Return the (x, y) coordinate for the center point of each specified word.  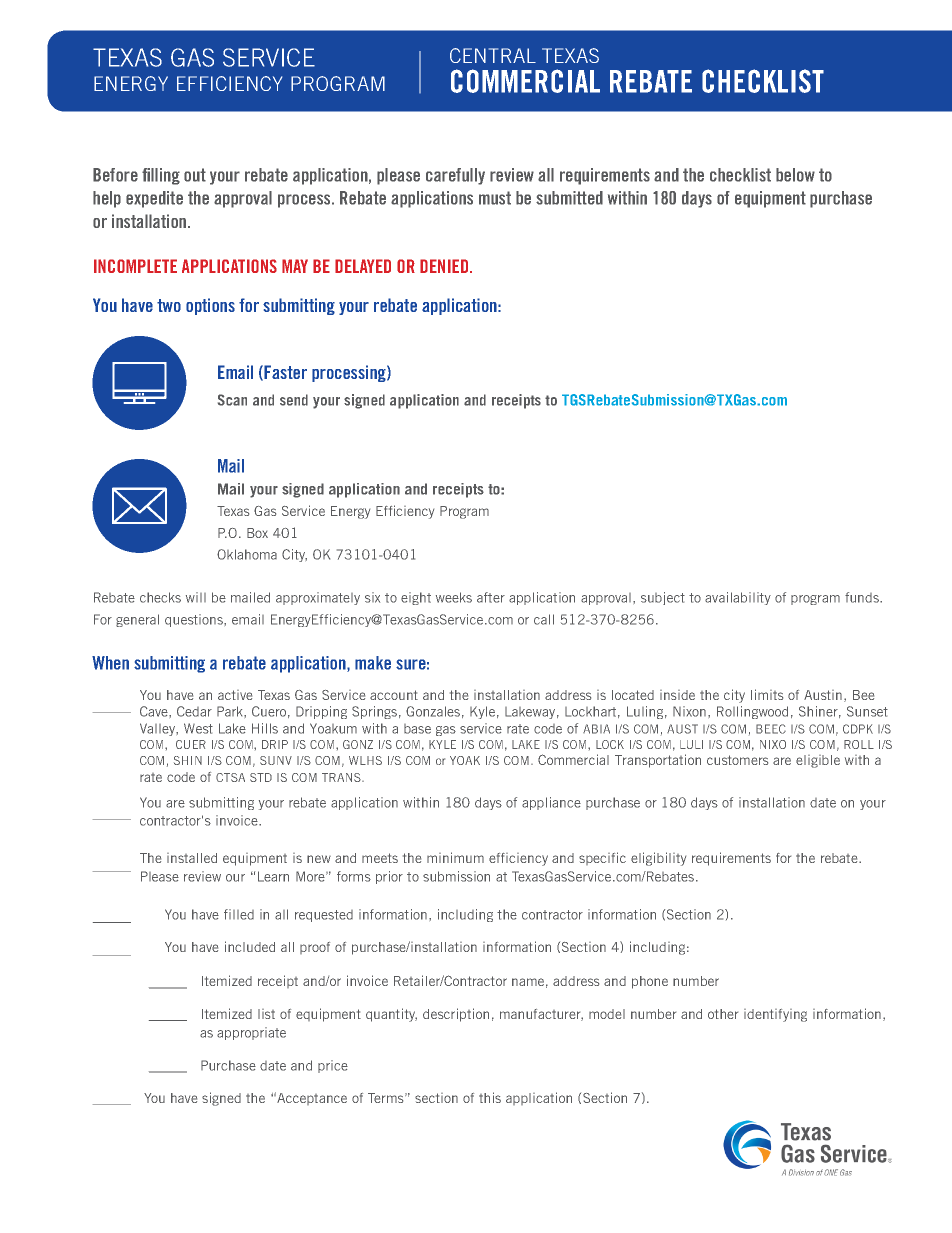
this (490, 1097)
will (196, 597)
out (195, 175)
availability (738, 598)
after (491, 597)
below (795, 175)
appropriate (251, 1033)
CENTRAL (493, 55)
